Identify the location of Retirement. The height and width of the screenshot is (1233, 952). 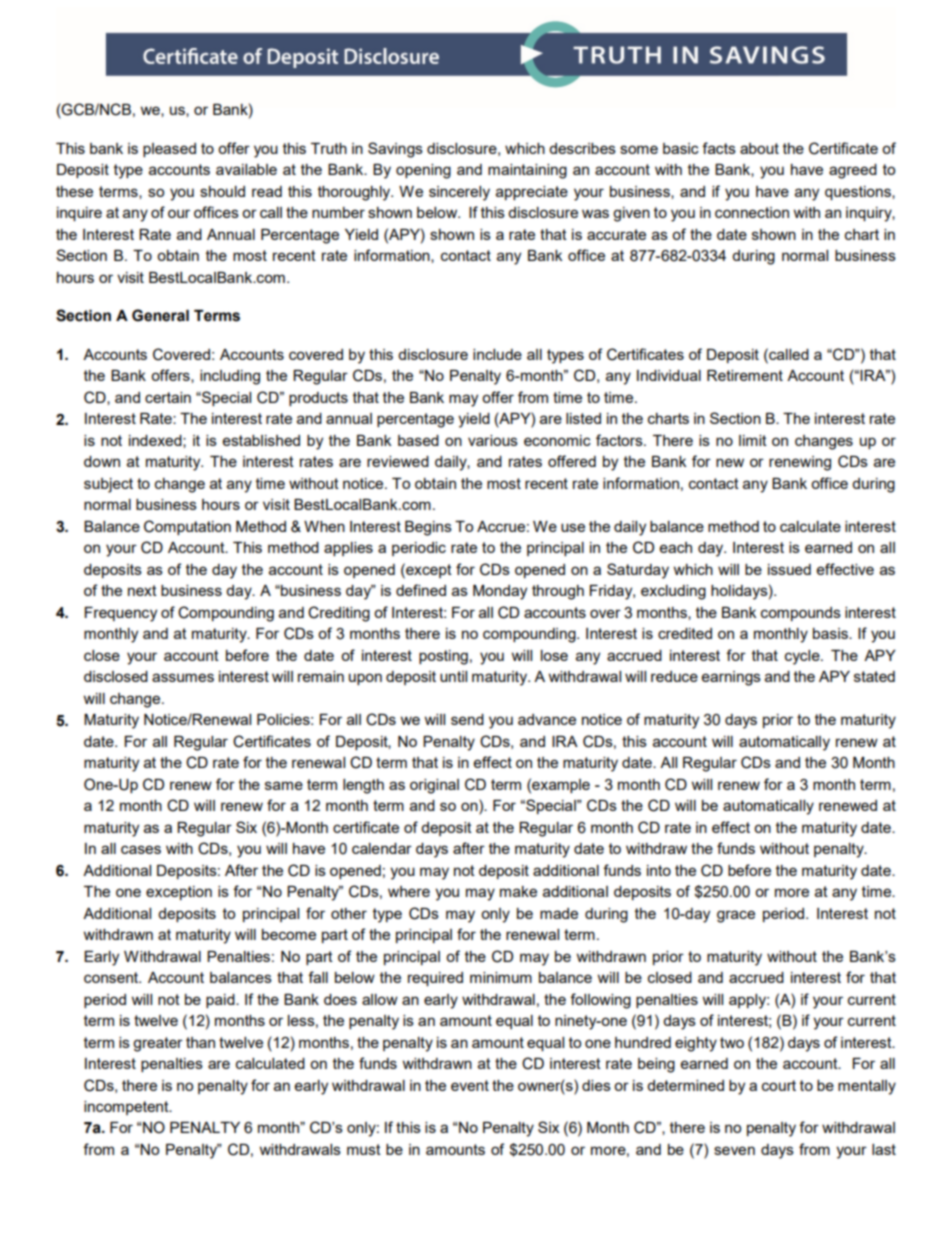
(745, 375).
